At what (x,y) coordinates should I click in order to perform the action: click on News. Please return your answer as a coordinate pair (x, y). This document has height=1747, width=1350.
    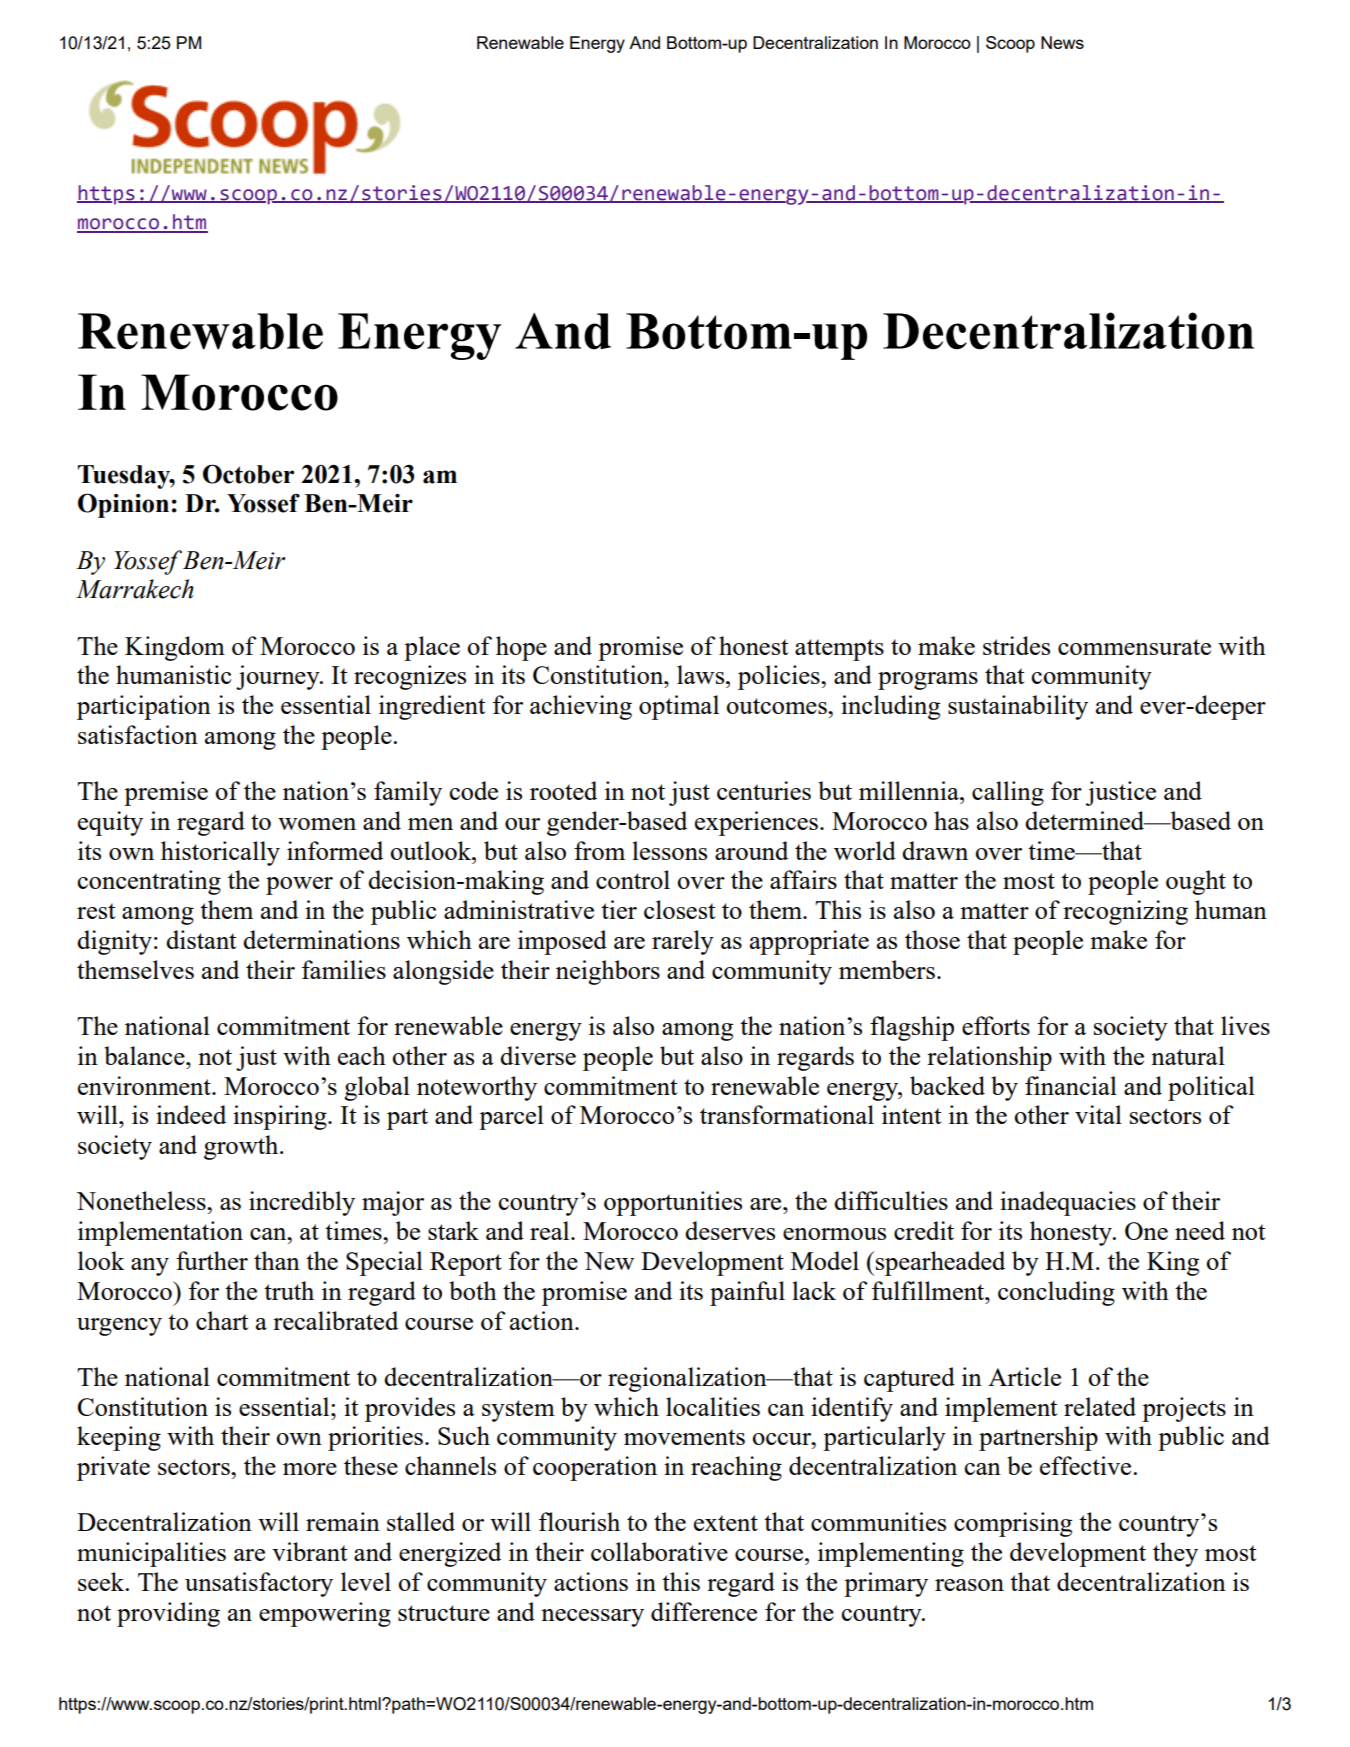
    Looking at the image, I should click on (1062, 42).
